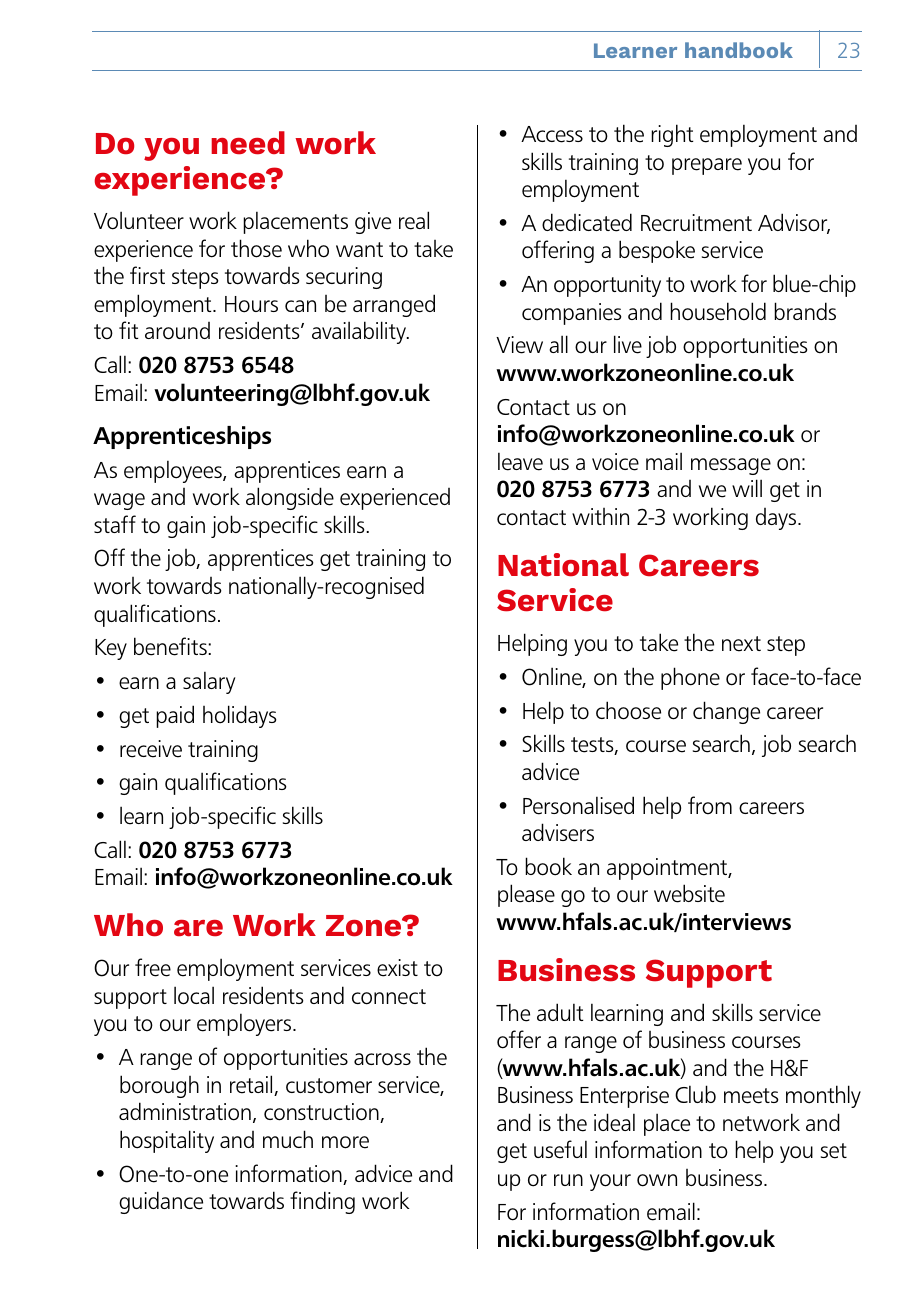 This page has width=924, height=1311. I want to click on advisers, so click(558, 832).
